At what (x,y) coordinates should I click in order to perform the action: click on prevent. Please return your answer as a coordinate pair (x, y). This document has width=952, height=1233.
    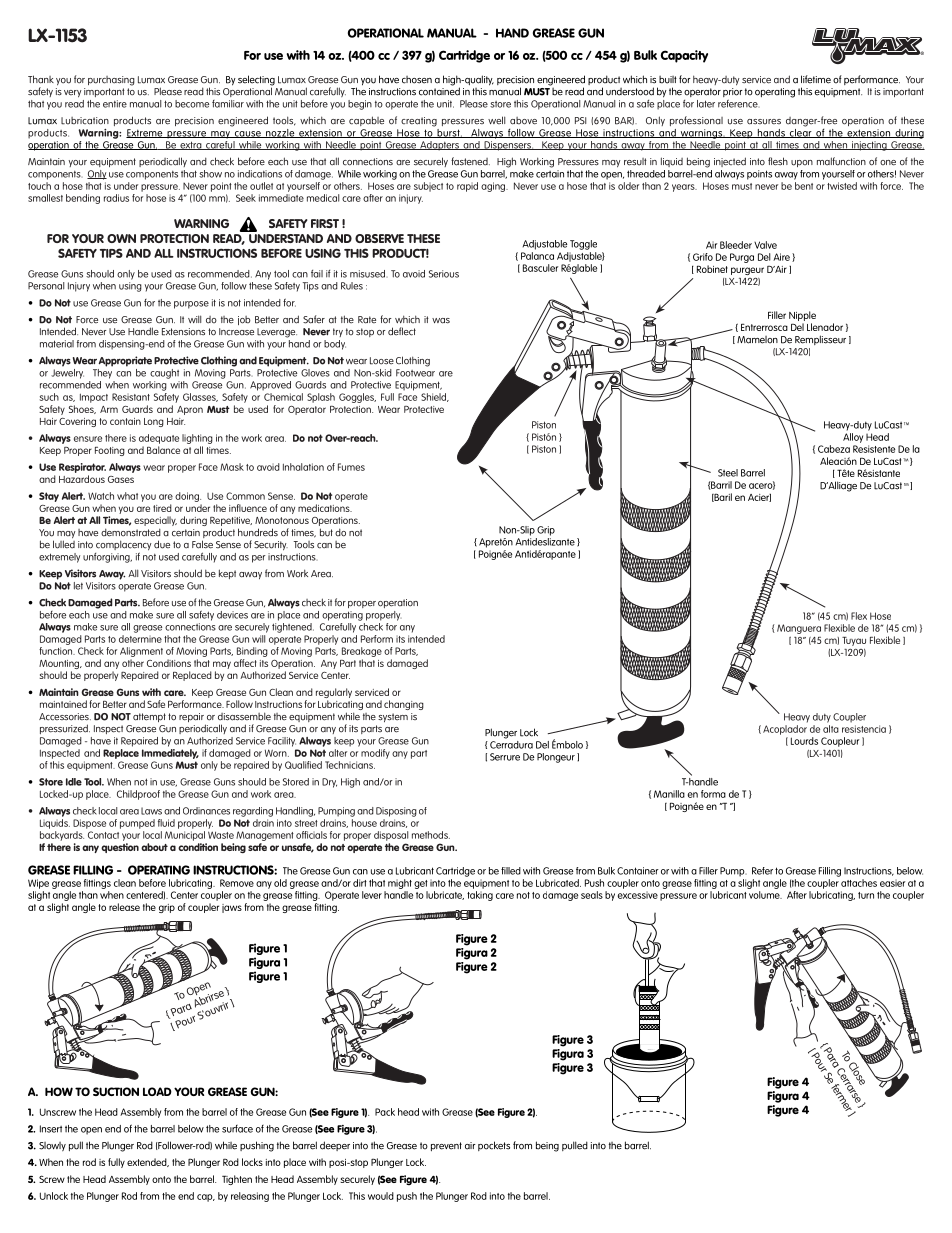
    Looking at the image, I should click on (446, 1146).
